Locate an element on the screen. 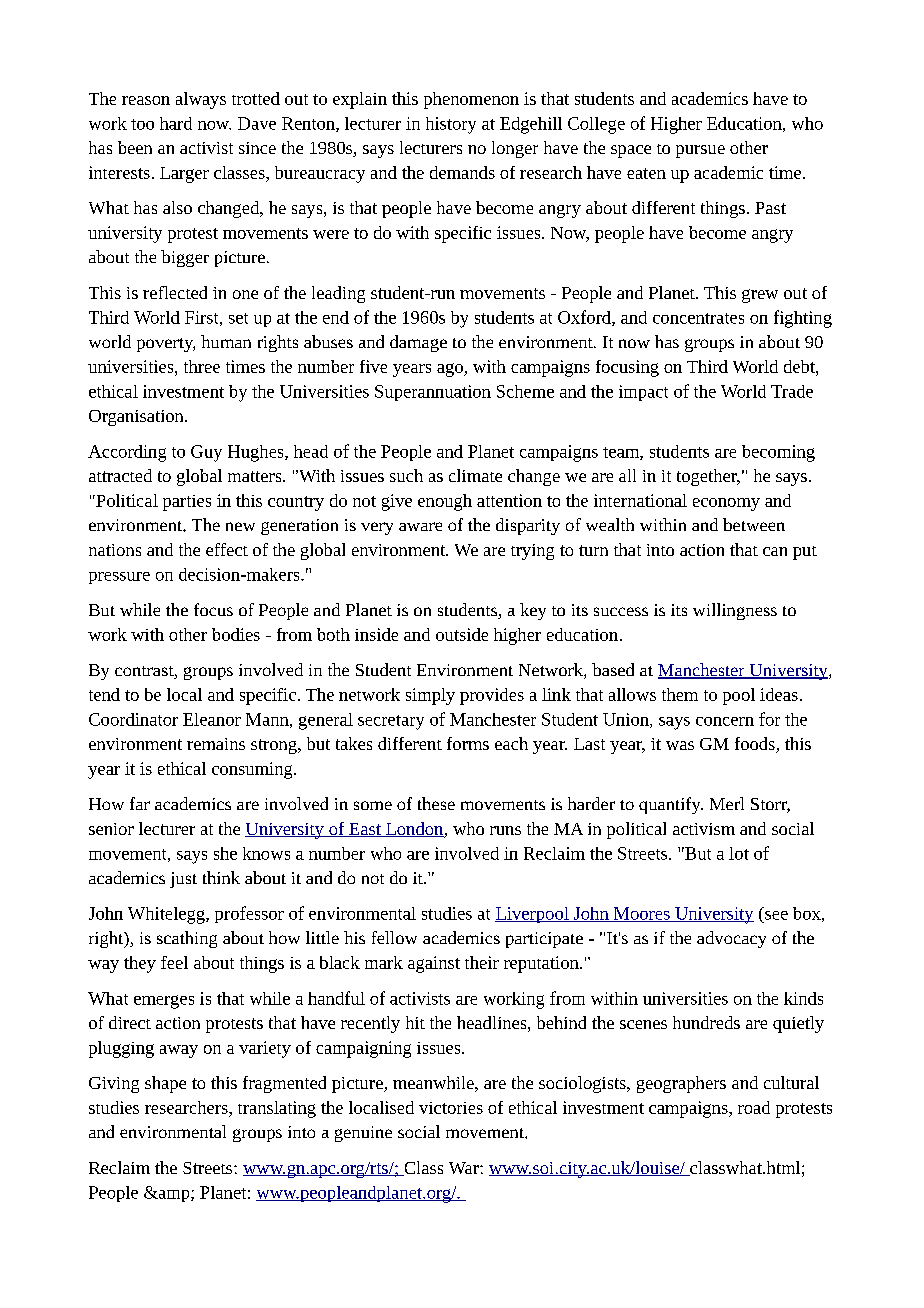 Image resolution: width=924 pixels, height=1308 pixels. history is located at coordinates (451, 125).
